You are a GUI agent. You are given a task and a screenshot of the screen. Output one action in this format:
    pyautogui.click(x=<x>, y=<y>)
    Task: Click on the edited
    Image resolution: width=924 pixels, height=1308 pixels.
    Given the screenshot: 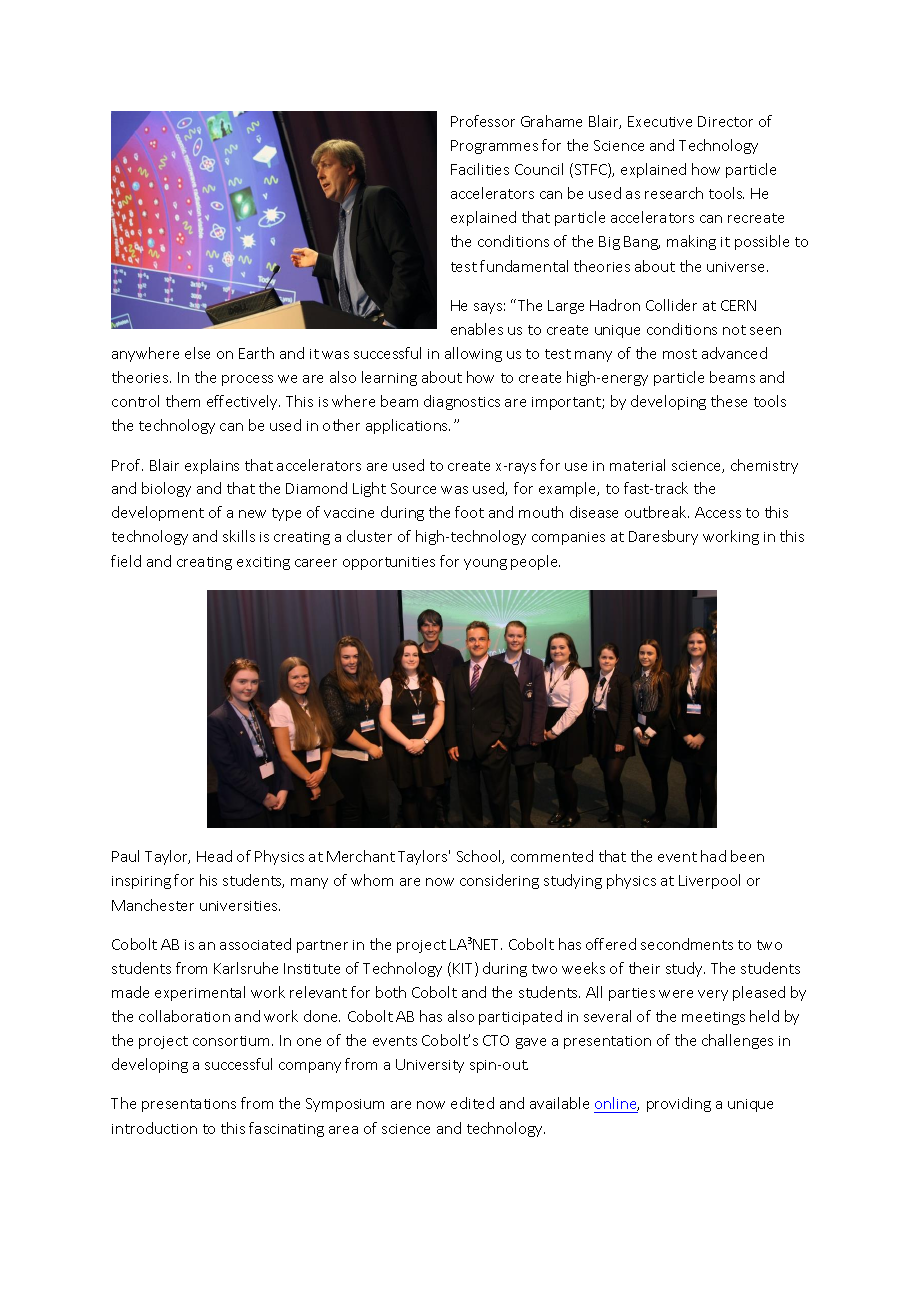 What is the action you would take?
    pyautogui.click(x=472, y=1103)
